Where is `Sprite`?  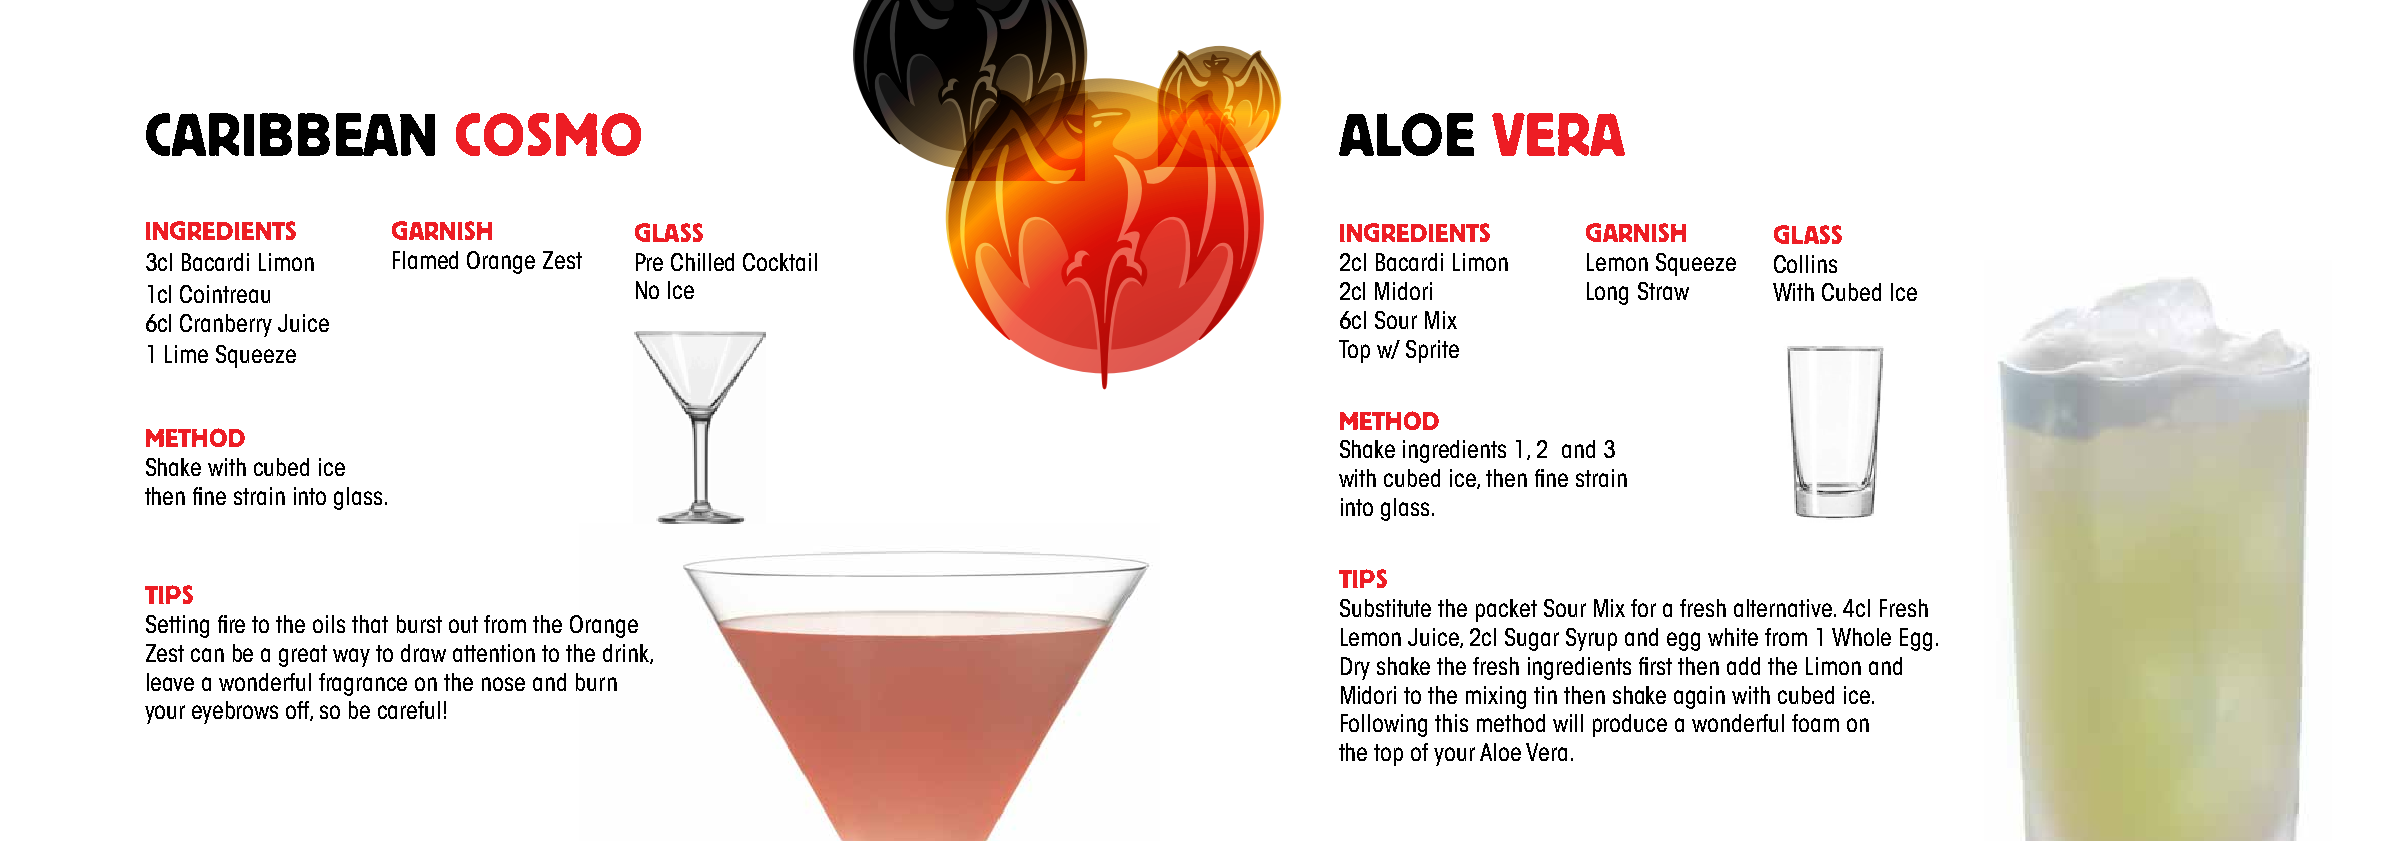 Sprite is located at coordinates (1432, 351).
